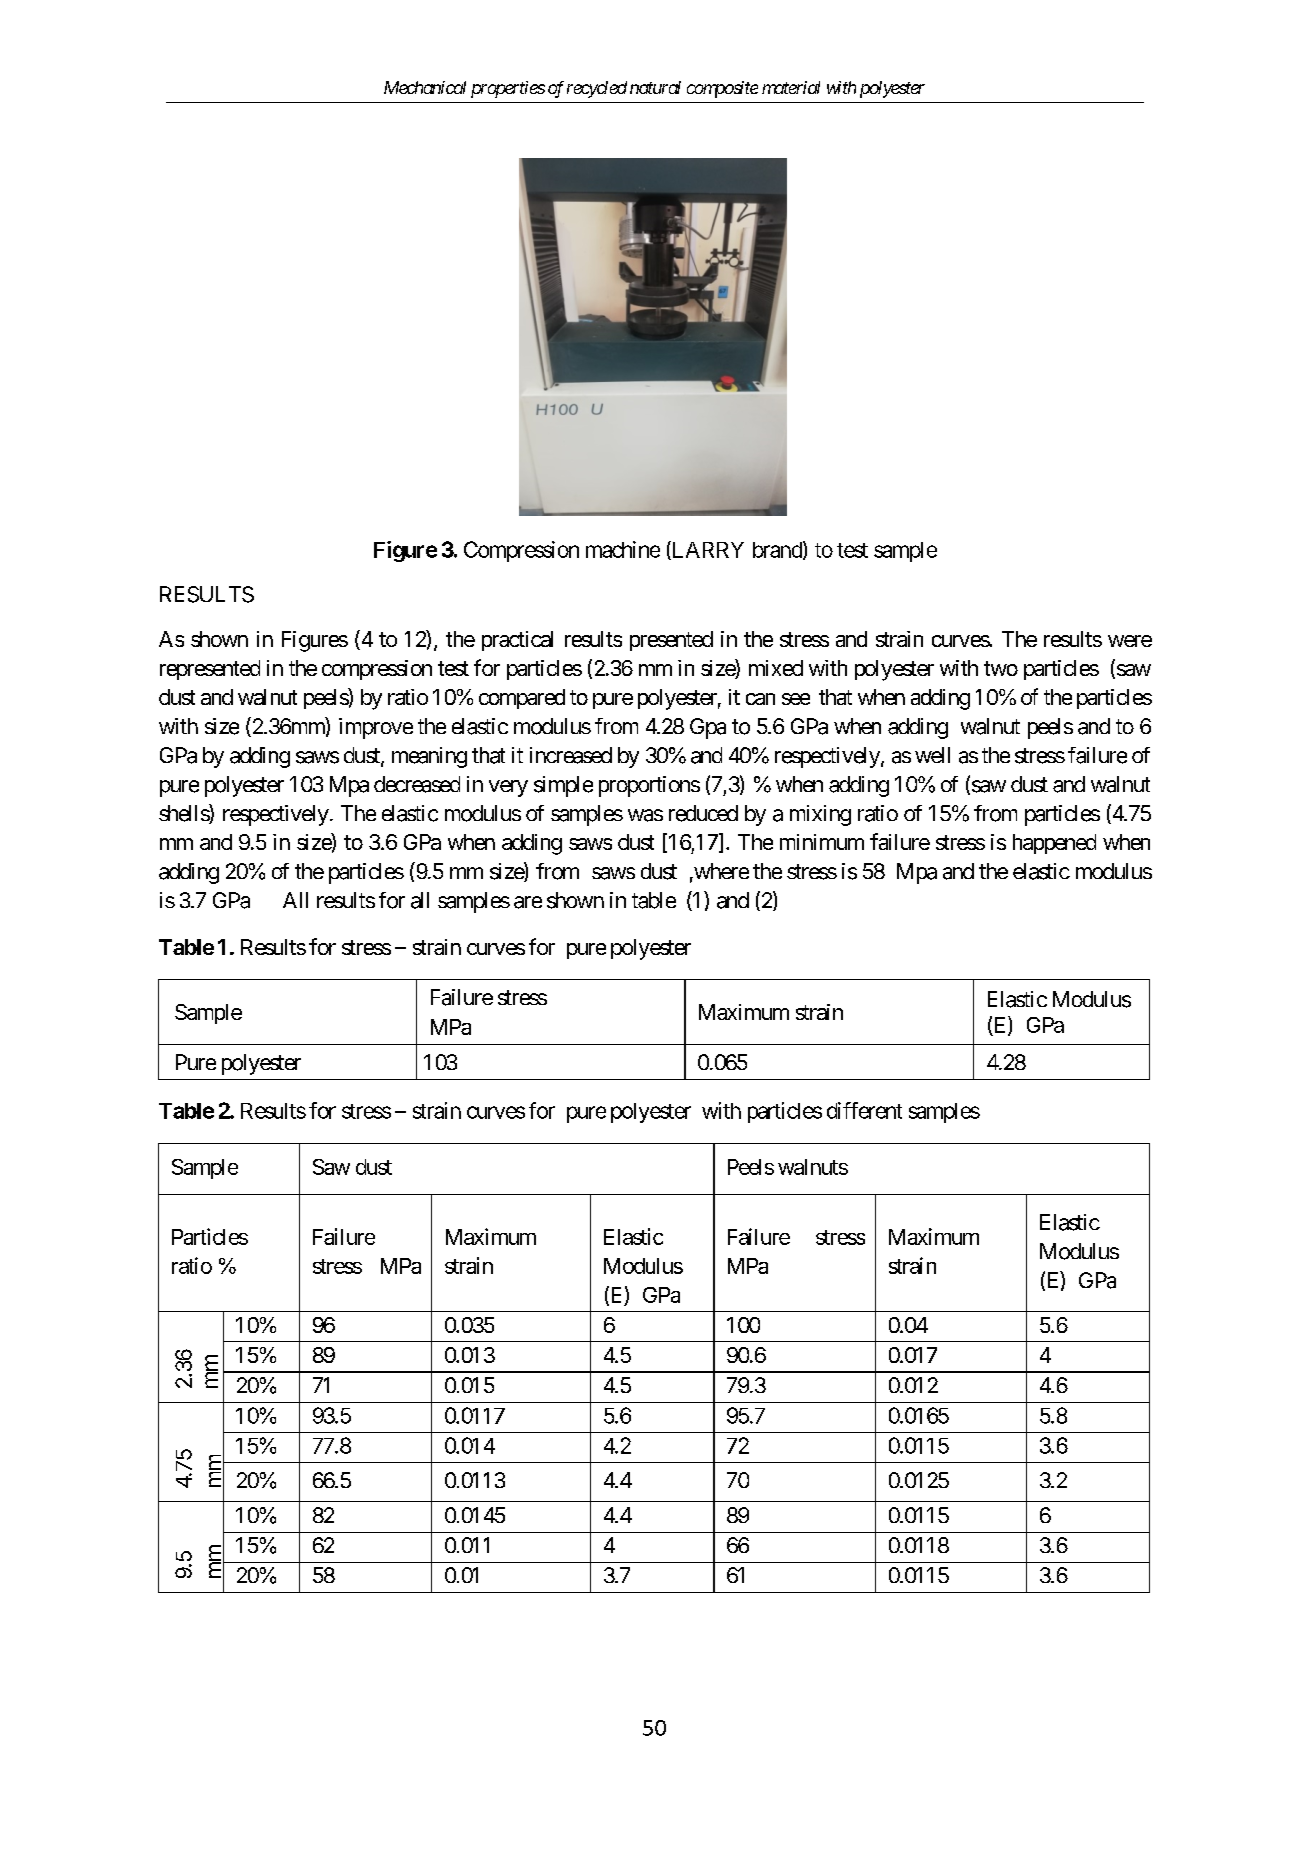  I want to click on two, so click(1001, 668).
